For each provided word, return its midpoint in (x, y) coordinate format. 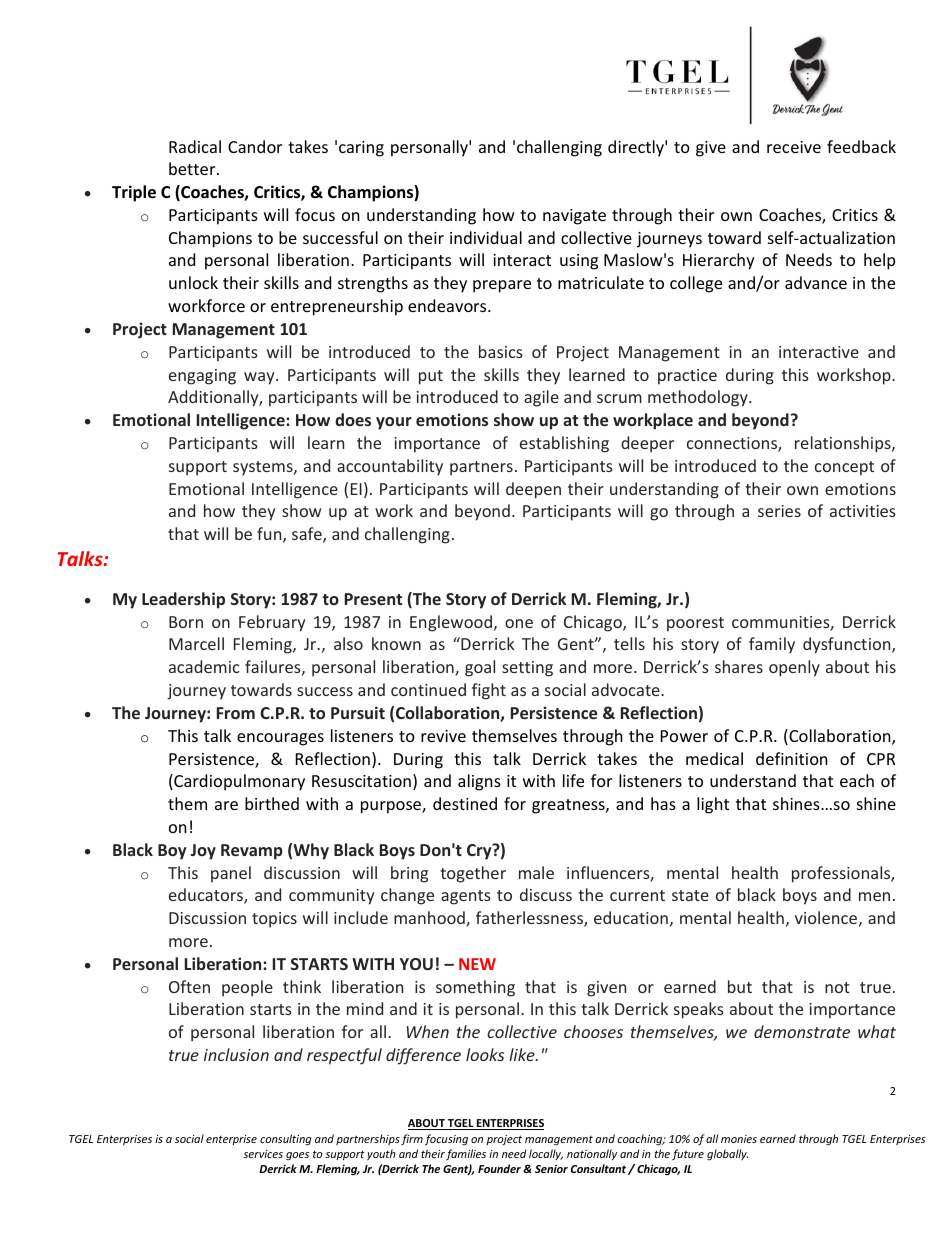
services (263, 1154)
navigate (574, 217)
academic (204, 666)
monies (739, 1139)
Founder (499, 1168)
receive (794, 147)
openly (794, 668)
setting (527, 669)
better (193, 168)
